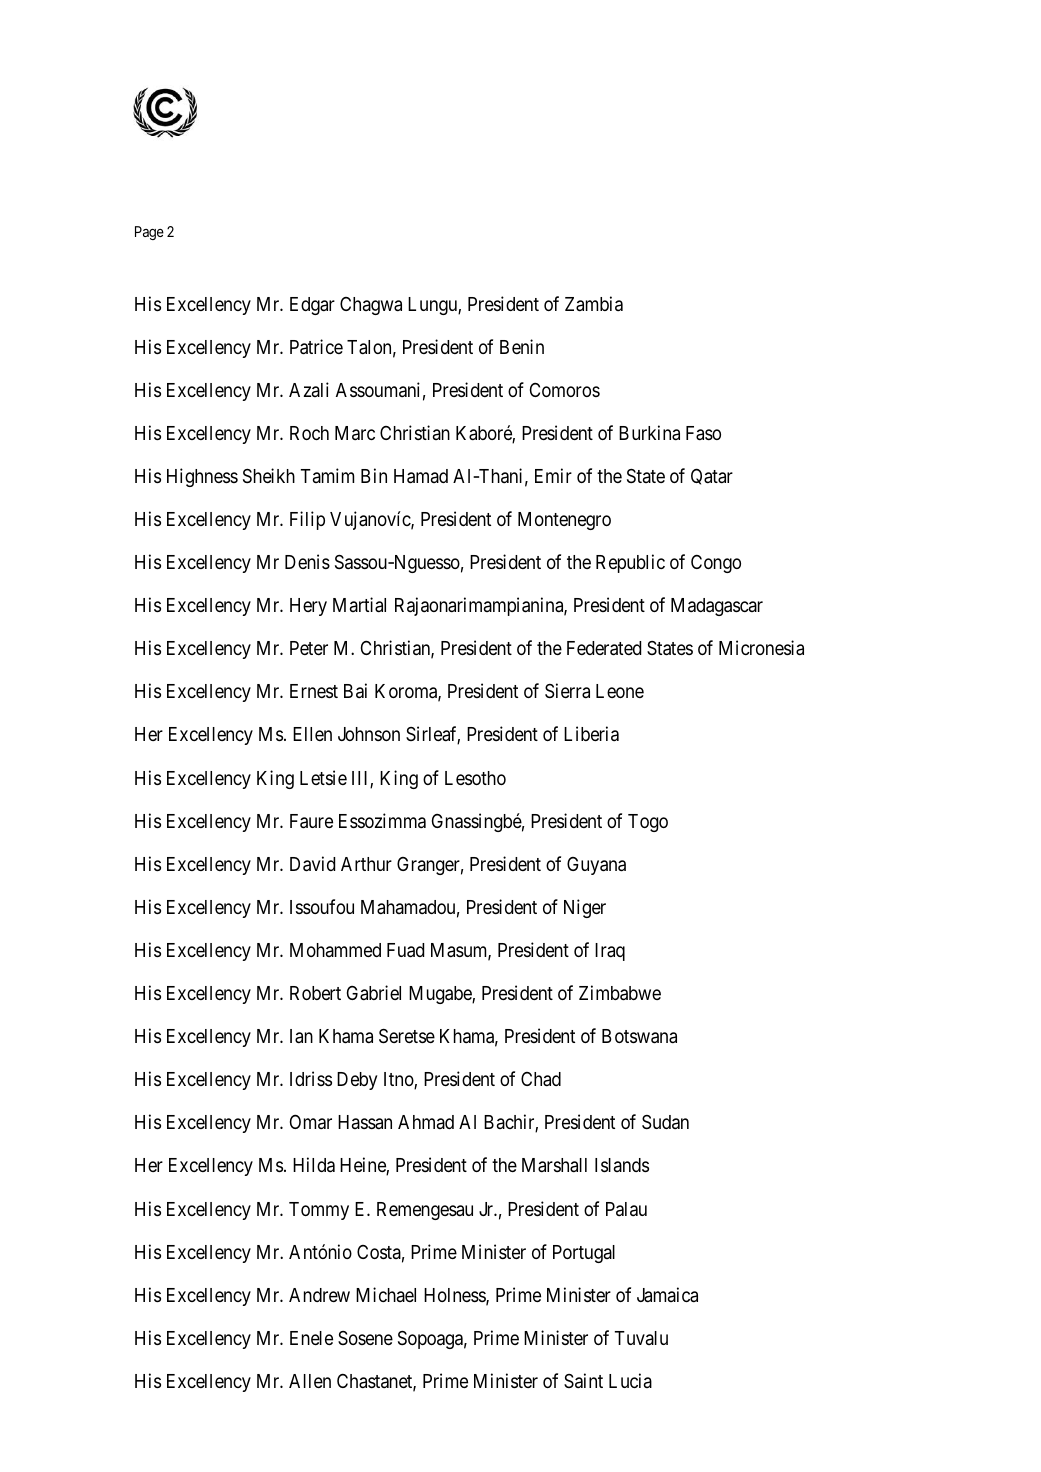 This document has height=1472, width=1041. What do you see at coordinates (594, 303) in the document?
I see `Zambia` at bounding box center [594, 303].
